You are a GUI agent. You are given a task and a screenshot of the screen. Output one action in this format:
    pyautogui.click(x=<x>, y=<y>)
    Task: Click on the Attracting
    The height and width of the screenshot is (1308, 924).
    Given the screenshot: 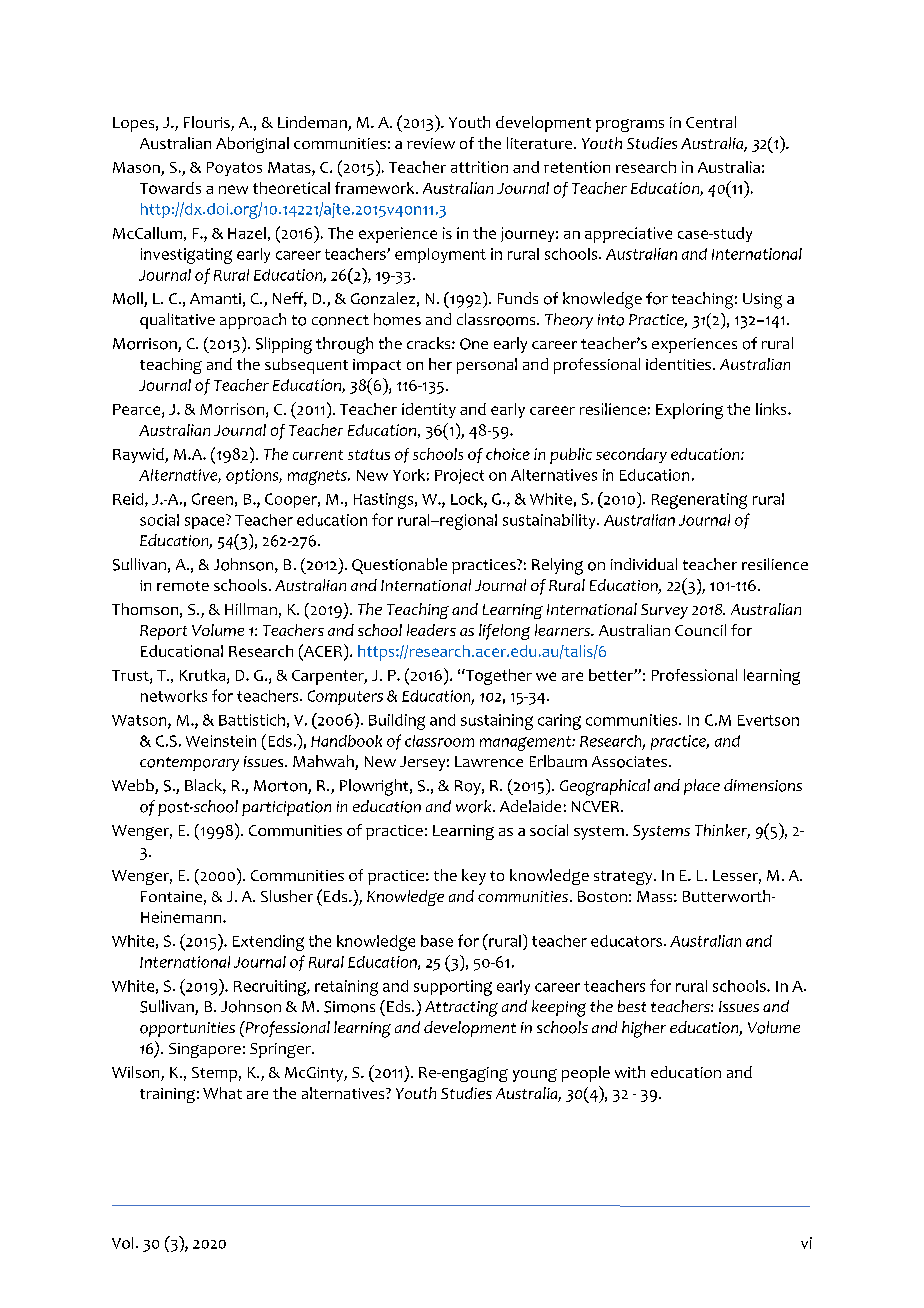 What is the action you would take?
    pyautogui.click(x=461, y=1009)
